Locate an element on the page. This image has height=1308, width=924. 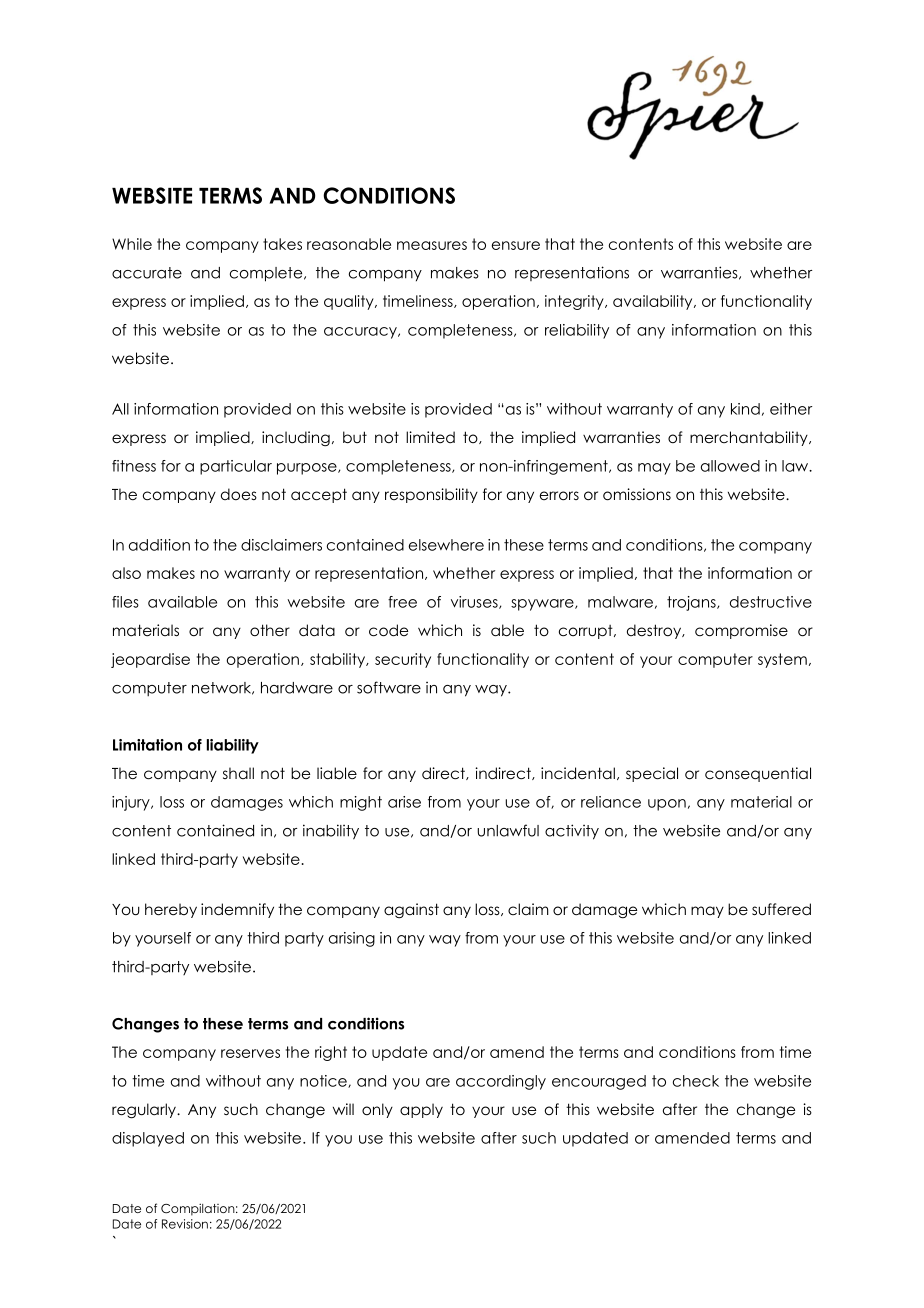
shall is located at coordinates (238, 773).
